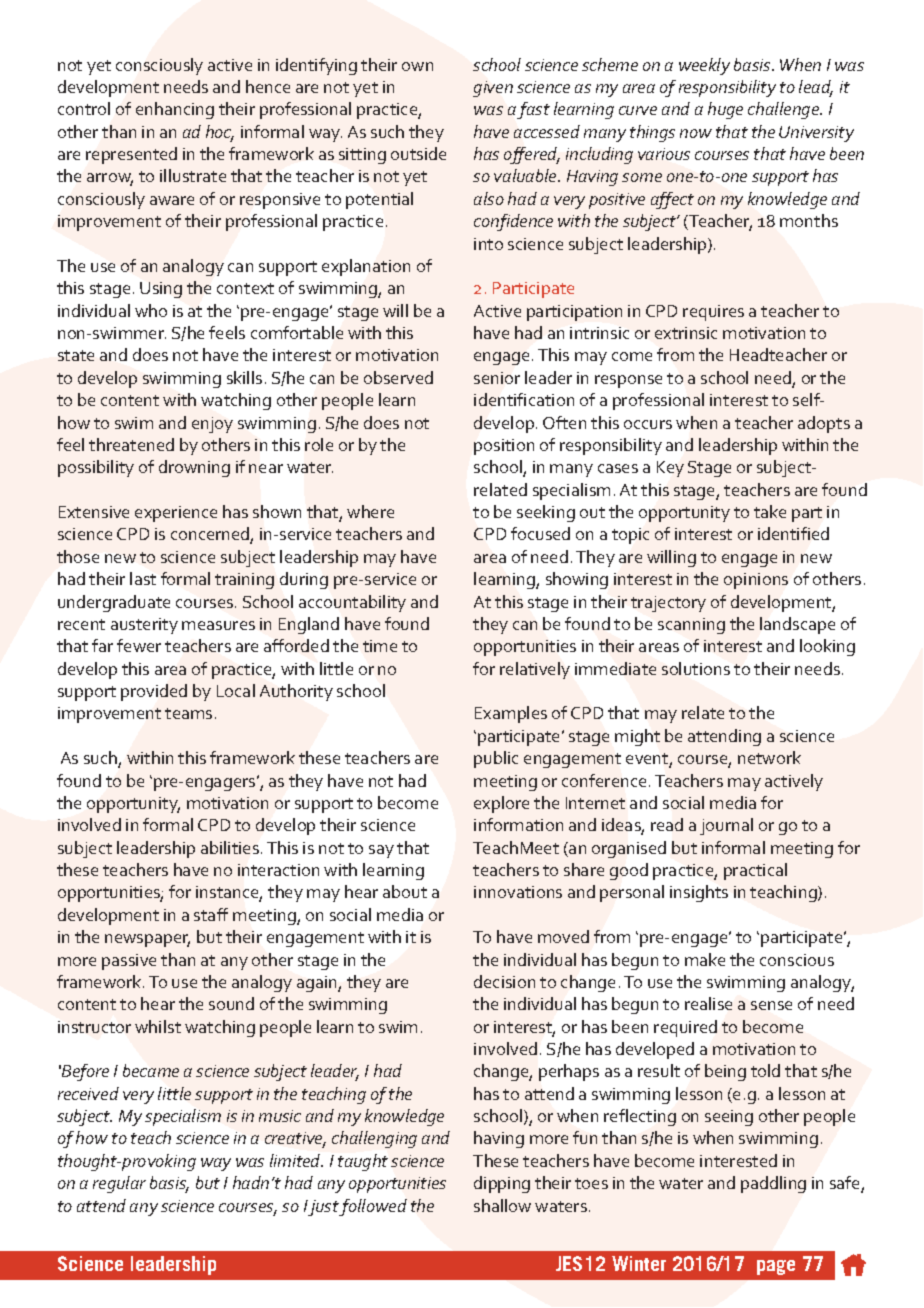  Describe the element at coordinates (769, 757) in the screenshot. I see `network` at that location.
